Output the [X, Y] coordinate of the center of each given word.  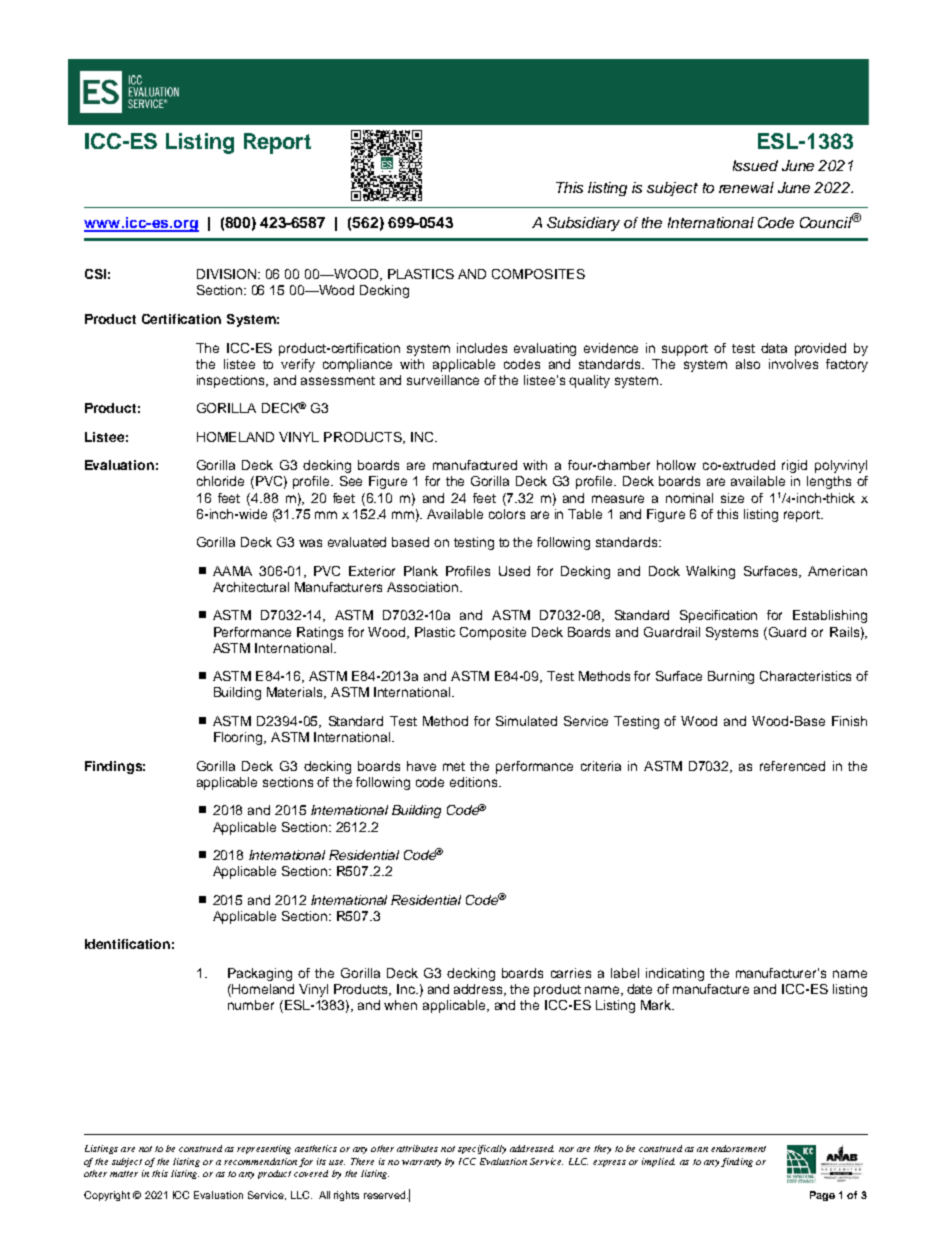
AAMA [232, 571]
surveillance [443, 380]
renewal [746, 187]
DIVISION [228, 274]
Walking [710, 572]
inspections [232, 381]
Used [514, 571]
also [748, 364]
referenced [792, 766]
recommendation [260, 1161]
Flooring [239, 738]
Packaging [260, 974]
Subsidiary [583, 224]
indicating [675, 974]
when [400, 1005]
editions [475, 782]
